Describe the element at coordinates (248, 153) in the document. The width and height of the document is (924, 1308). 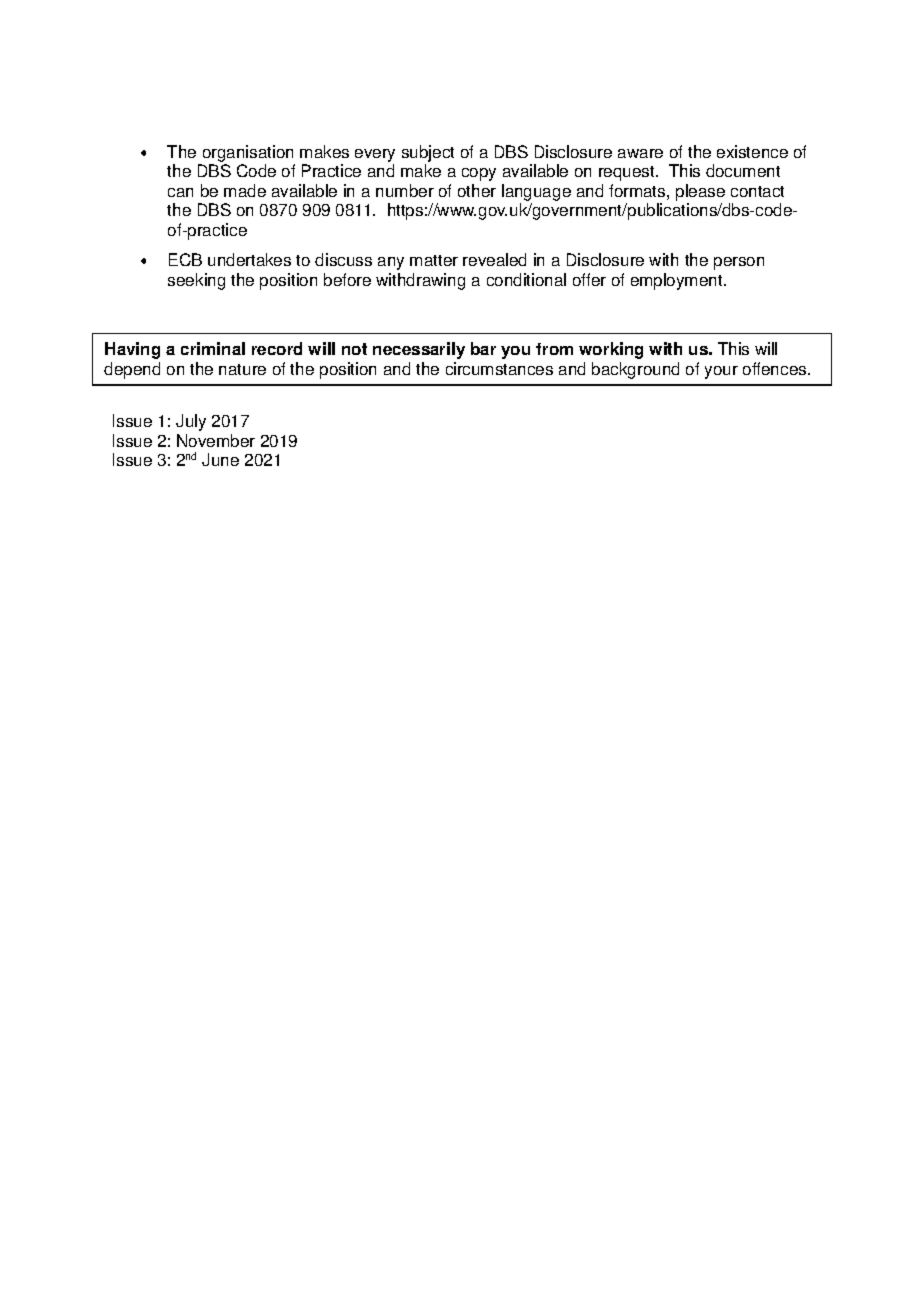
I see `organisation` at that location.
